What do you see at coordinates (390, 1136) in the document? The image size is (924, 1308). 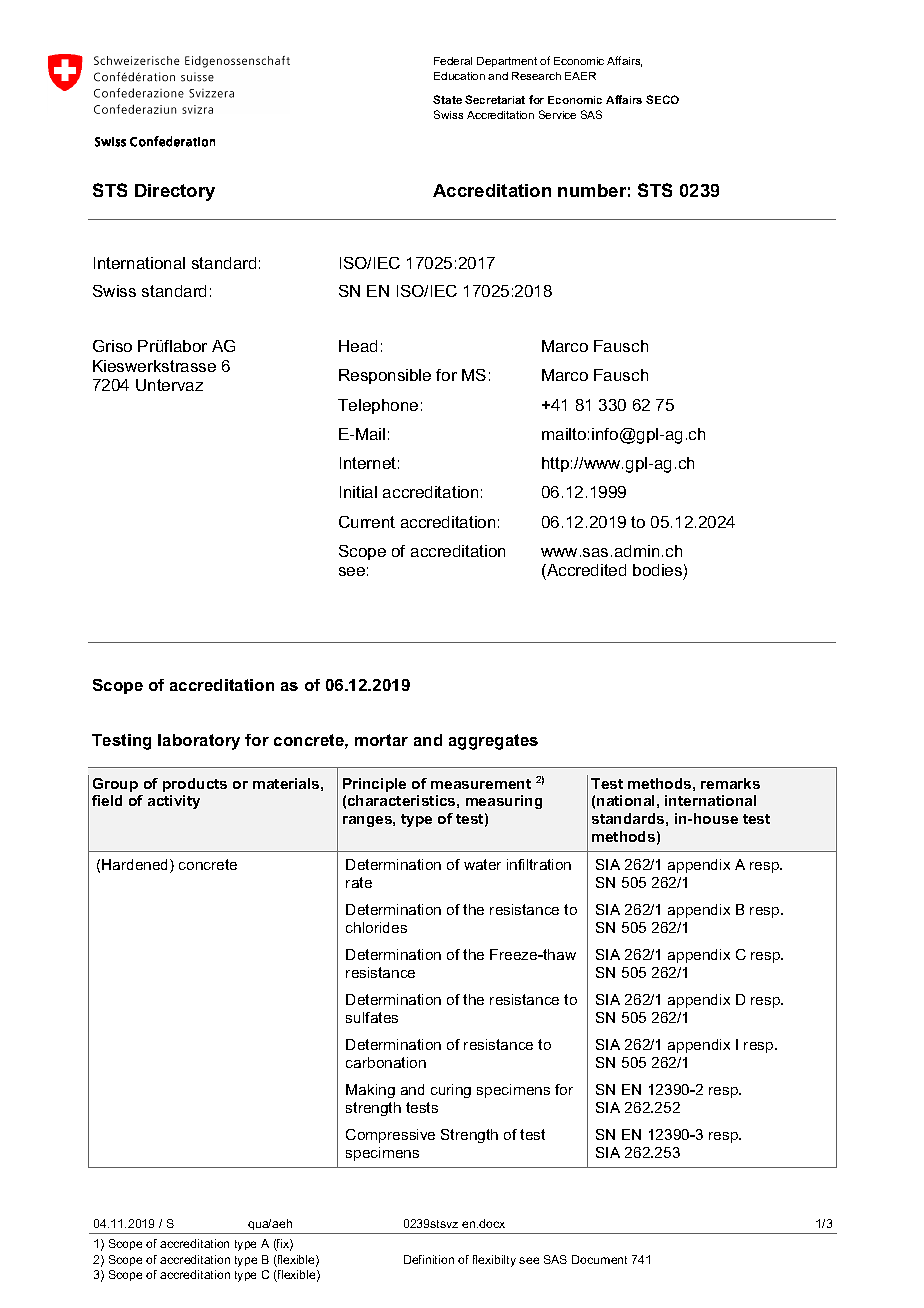 I see `Compressive` at bounding box center [390, 1136].
